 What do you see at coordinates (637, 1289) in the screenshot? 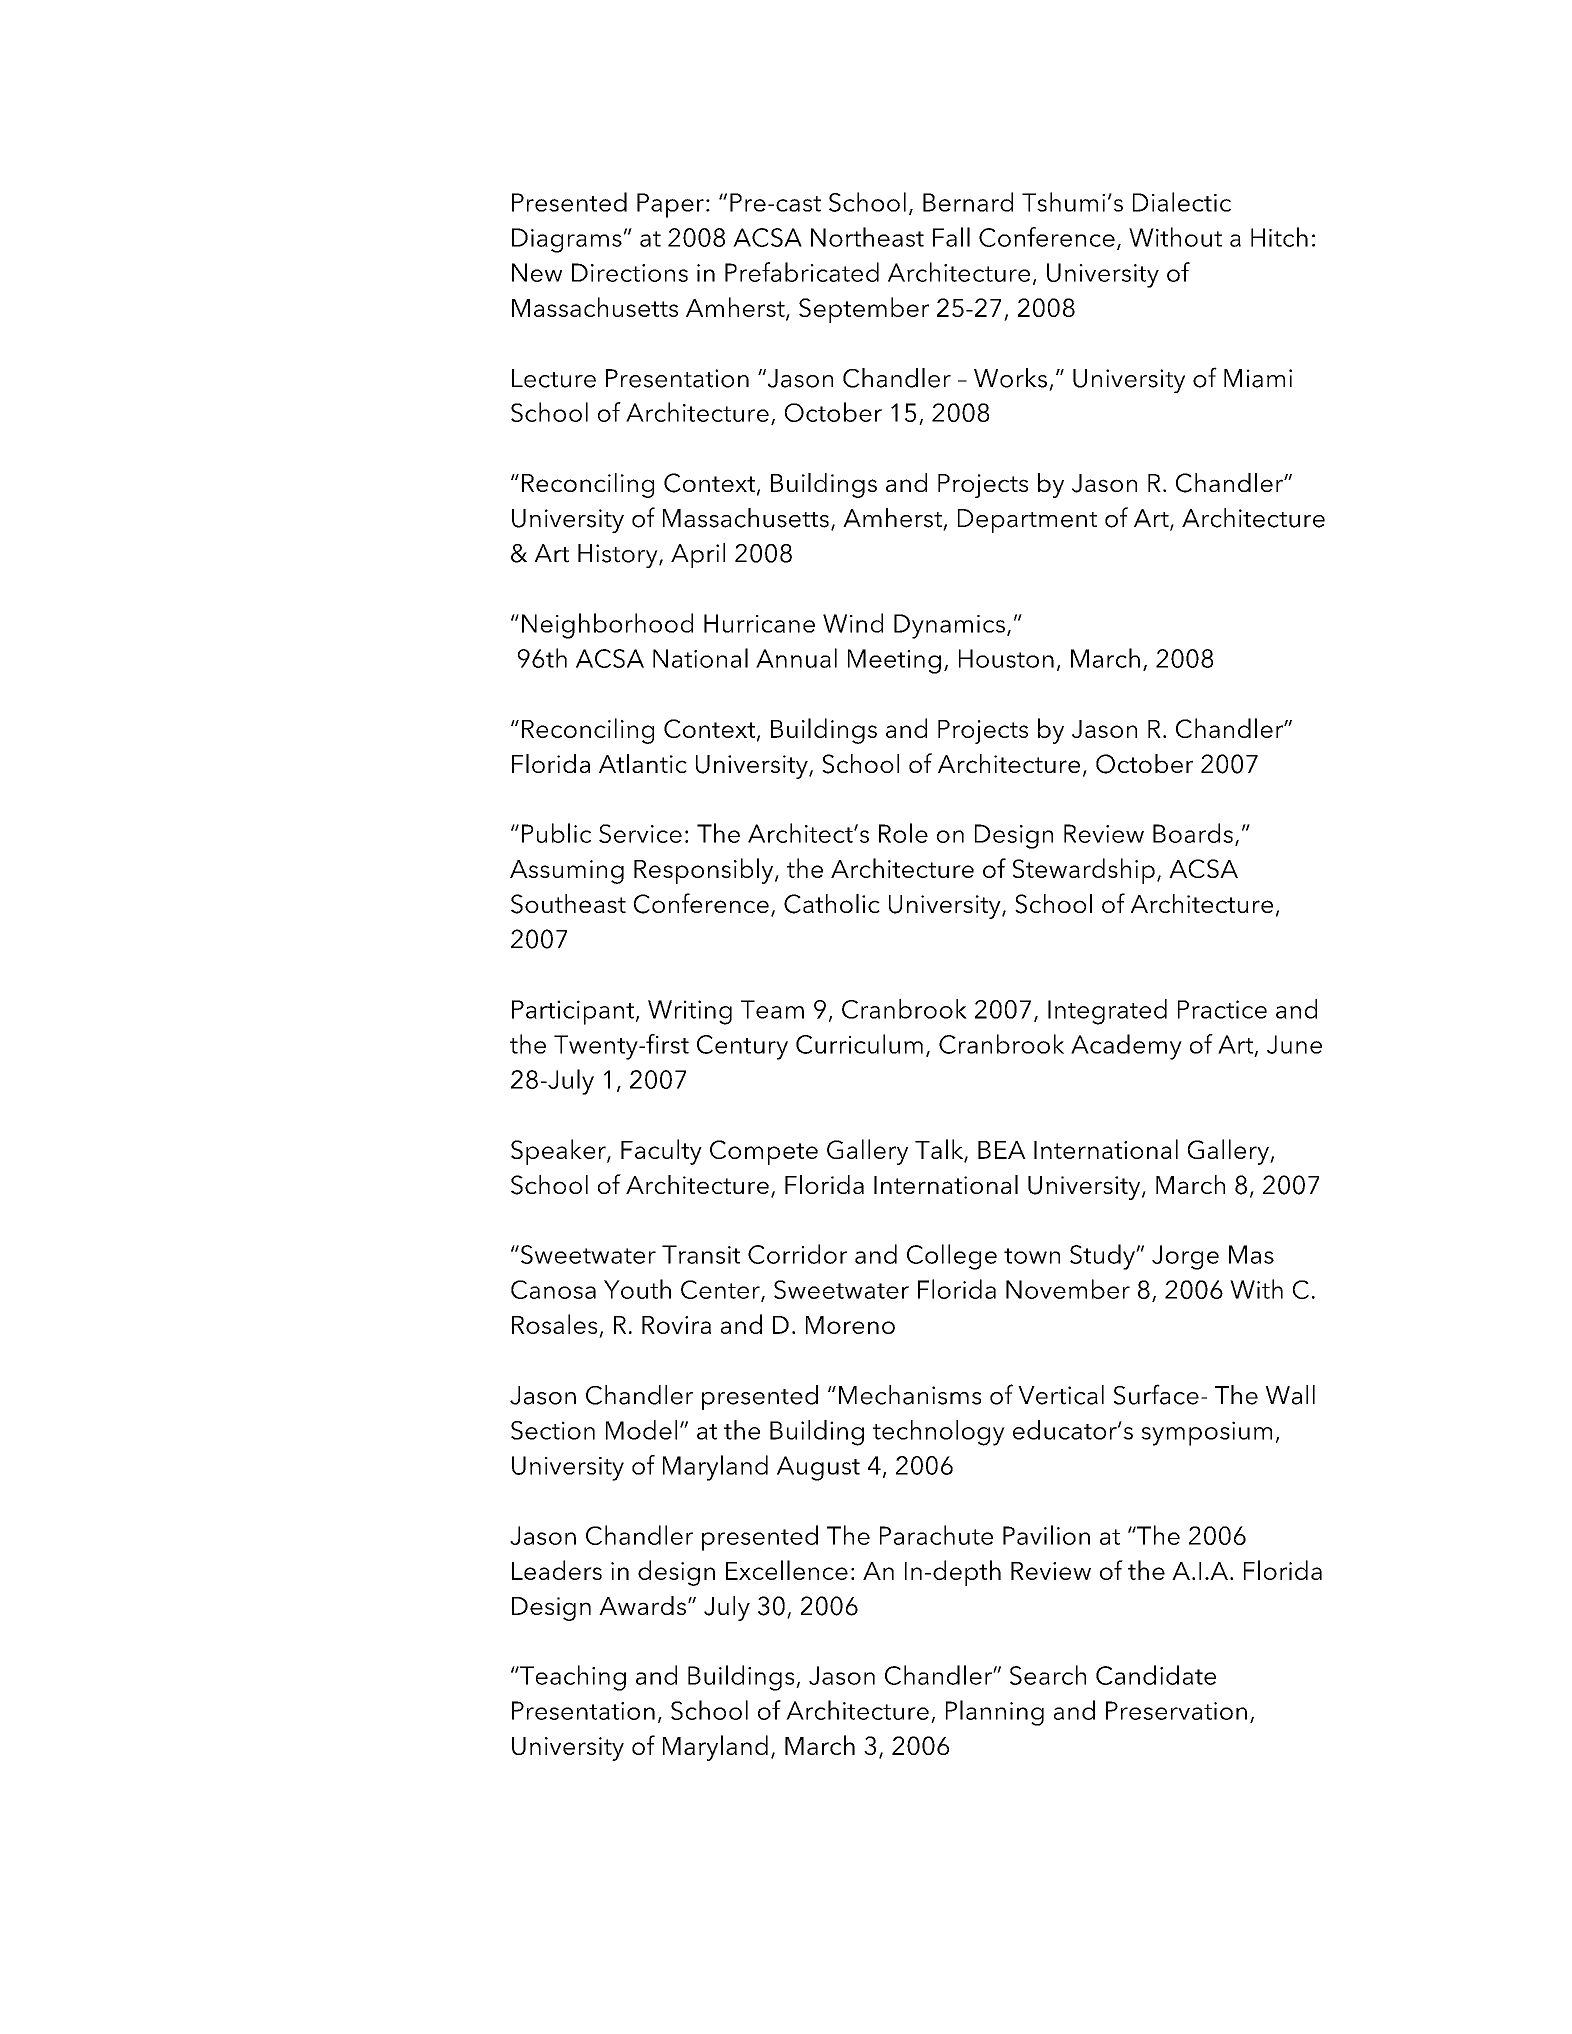
I see `Youth` at bounding box center [637, 1289].
